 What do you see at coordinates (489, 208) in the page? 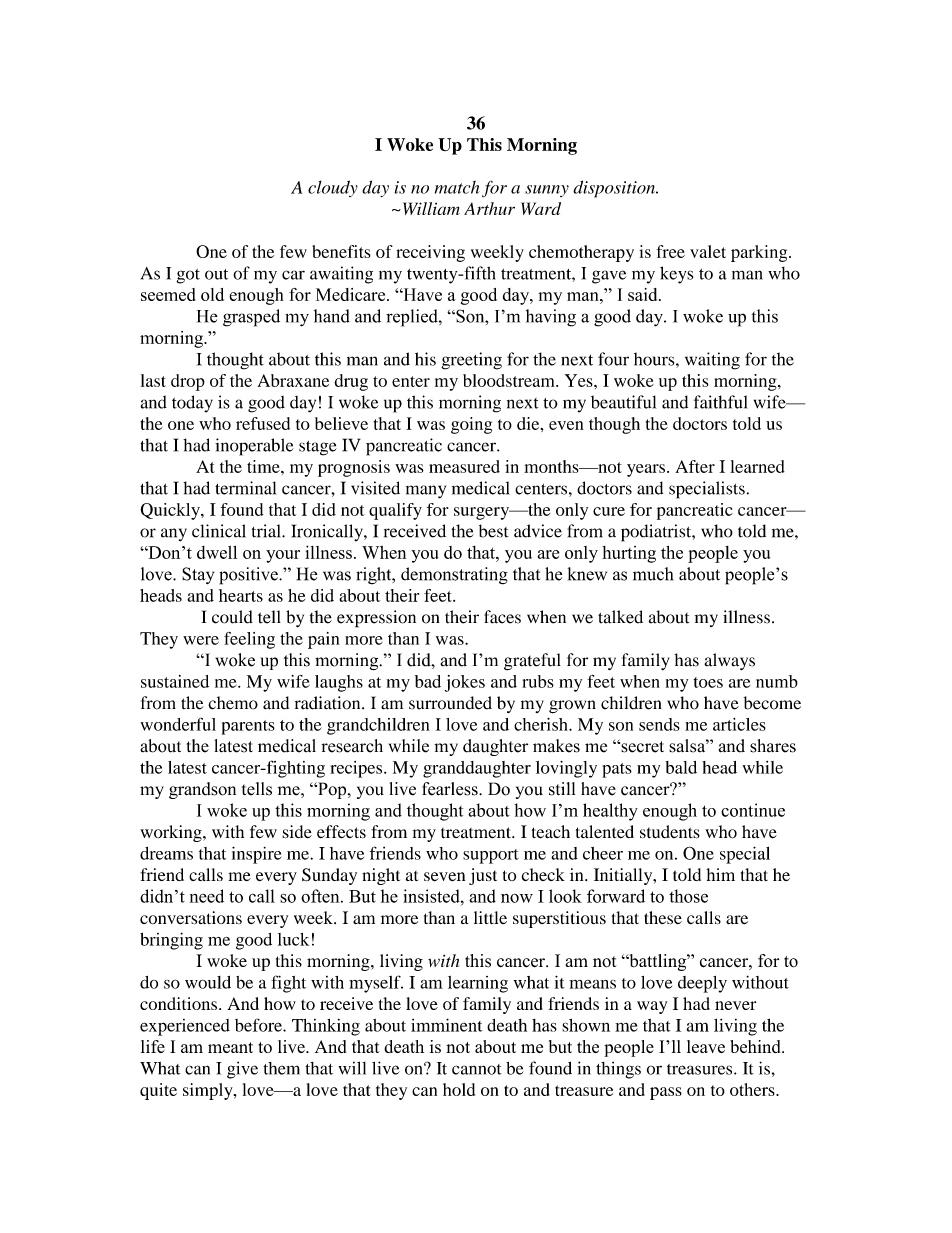
I see `Arthur` at bounding box center [489, 208].
